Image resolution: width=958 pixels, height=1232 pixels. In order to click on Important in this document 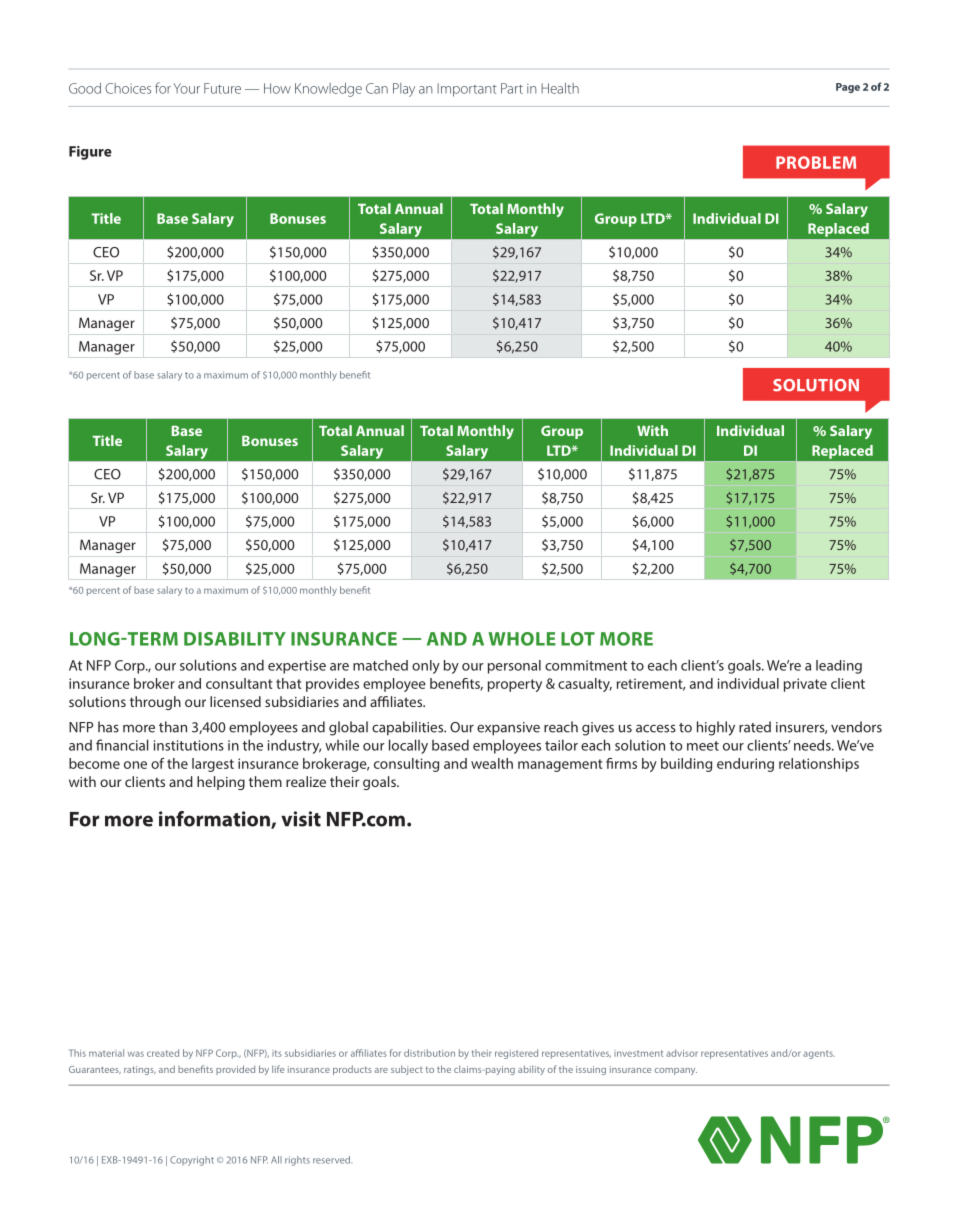, I will do `click(467, 90)`.
